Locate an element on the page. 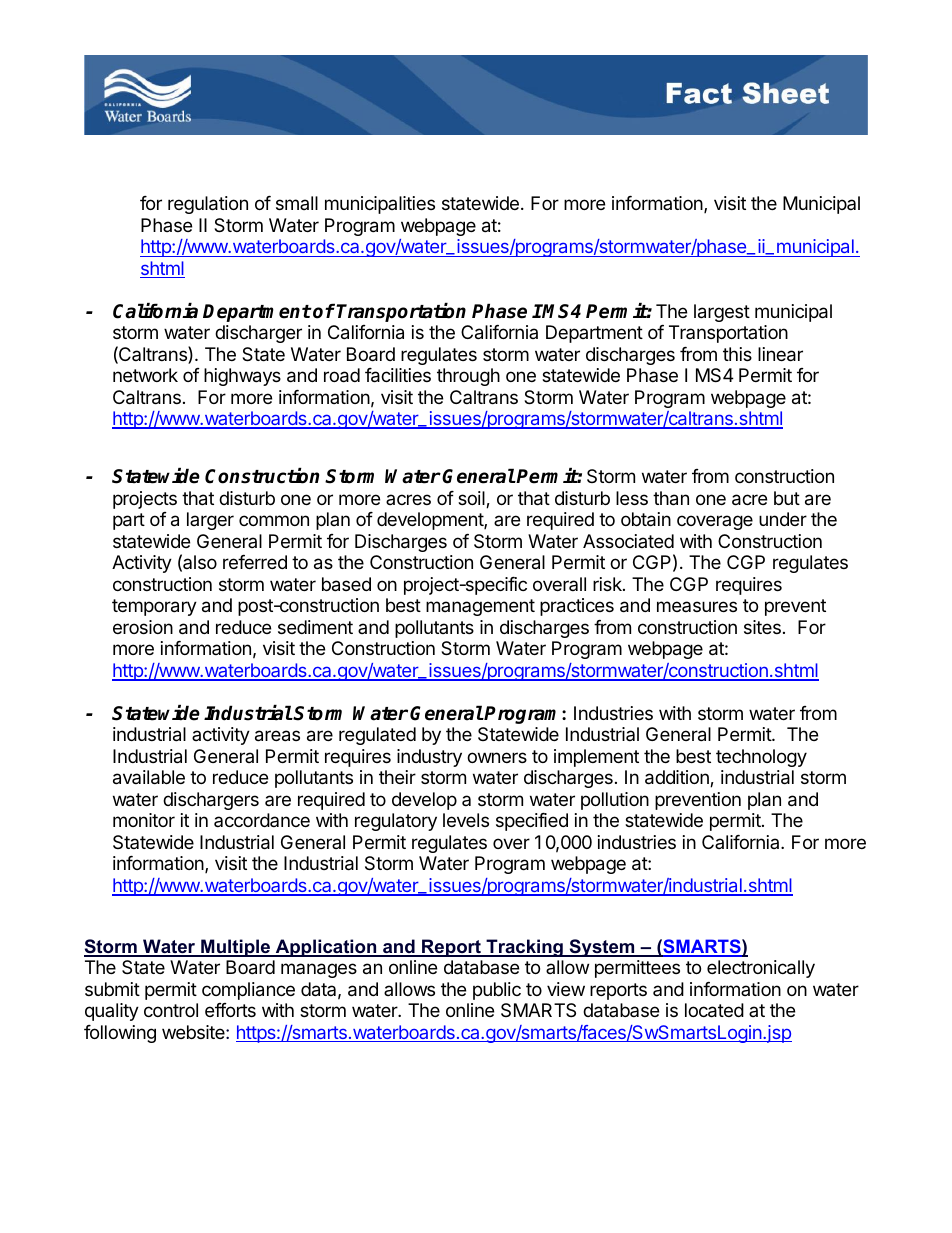 This page has width=952, height=1233. monitor is located at coordinates (144, 820).
